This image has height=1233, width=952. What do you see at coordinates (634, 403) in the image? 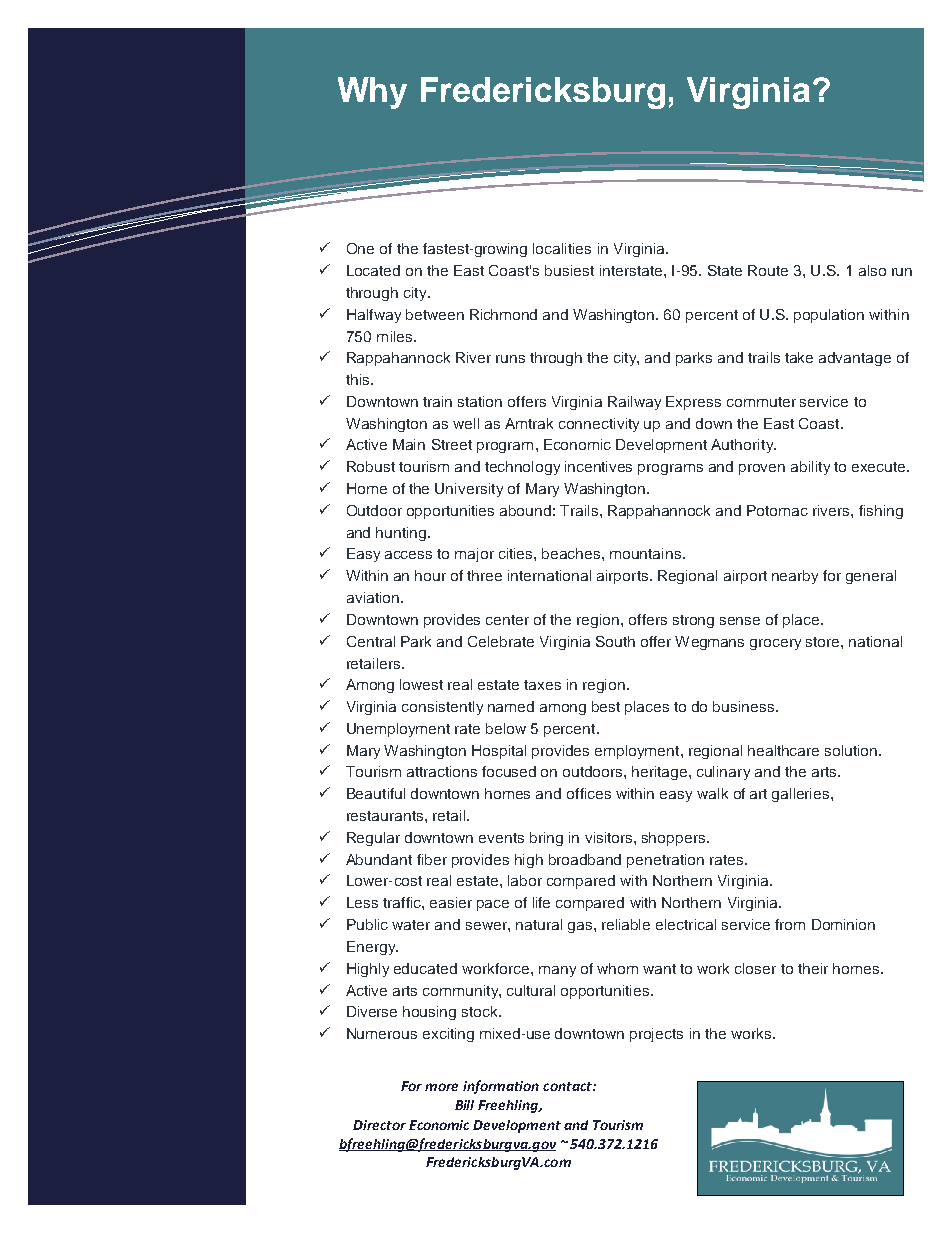
I see `Railway` at bounding box center [634, 403].
